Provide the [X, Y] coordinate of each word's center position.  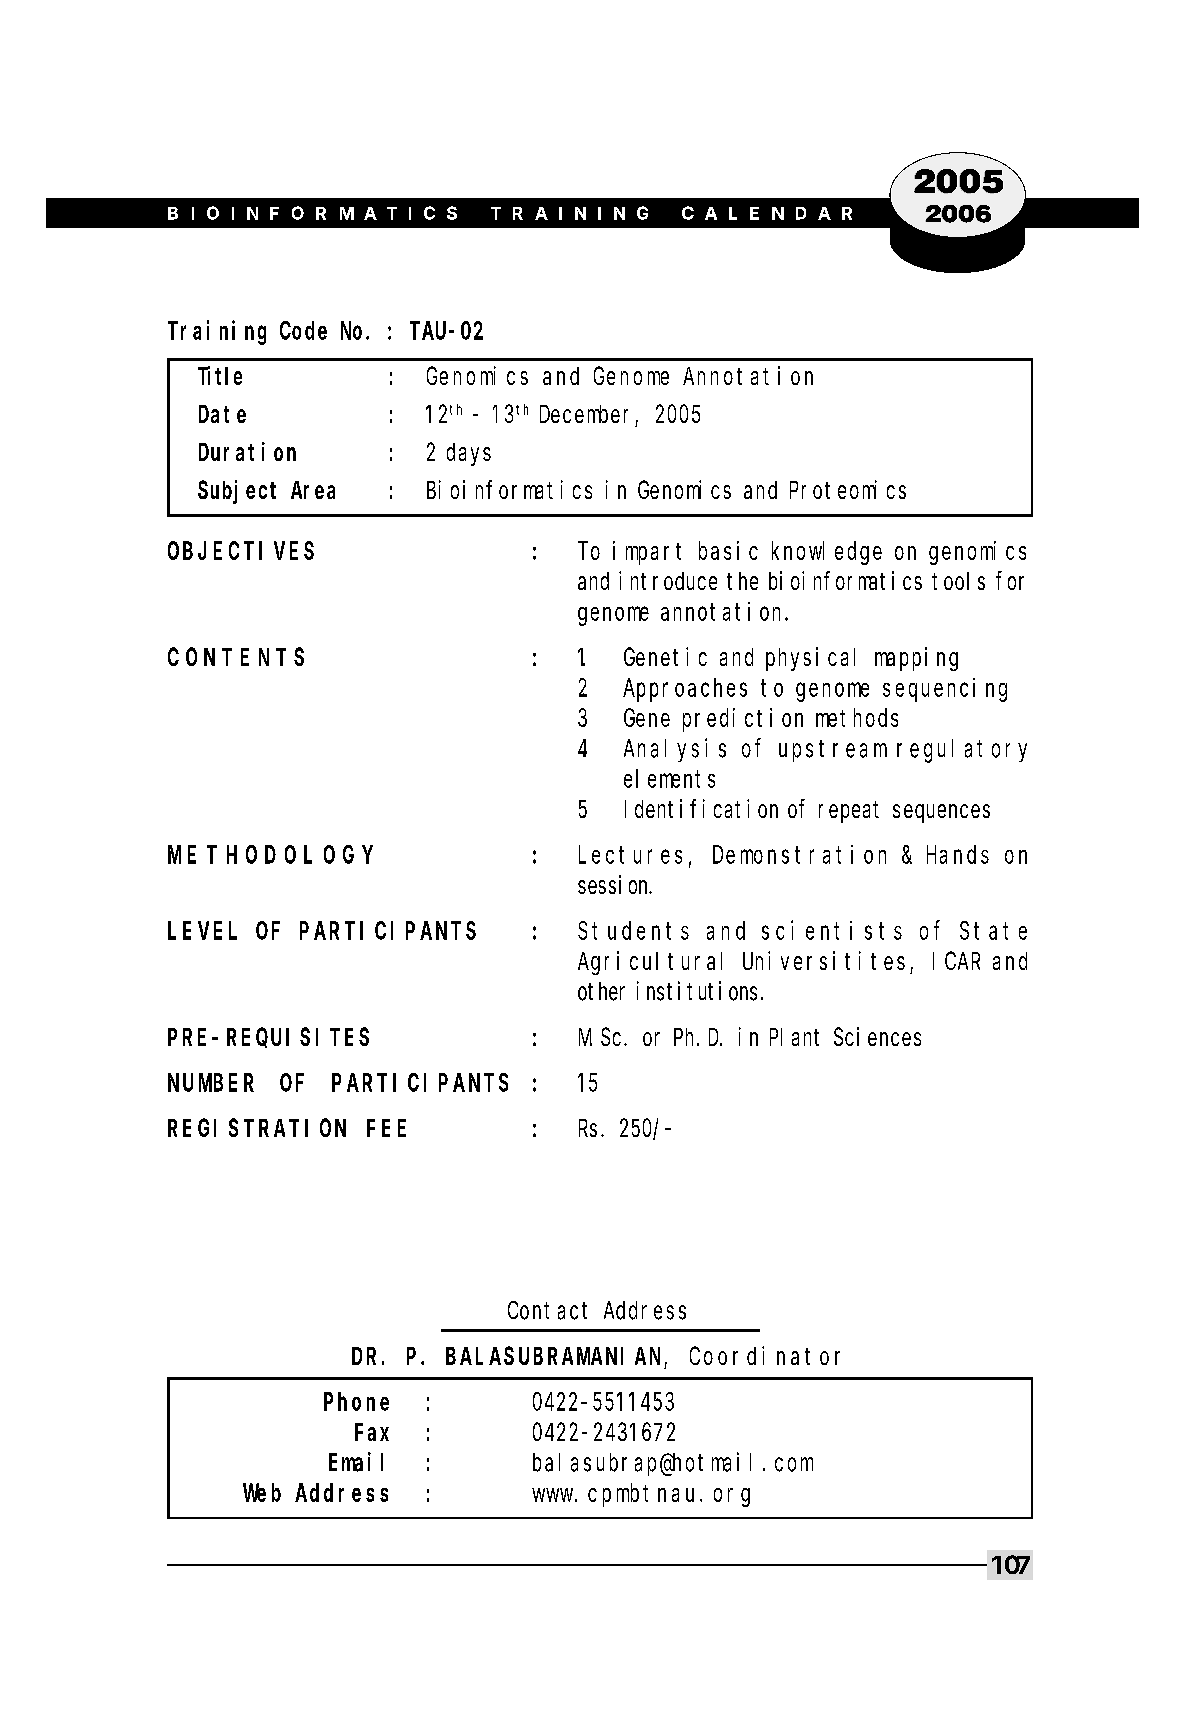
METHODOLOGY [270, 855]
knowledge [827, 553]
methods [857, 717]
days [469, 454]
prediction [743, 720]
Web [262, 1492]
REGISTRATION [257, 1128]
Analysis [675, 750]
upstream [833, 751]
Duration [247, 451]
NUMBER [211, 1083]
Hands [958, 854]
